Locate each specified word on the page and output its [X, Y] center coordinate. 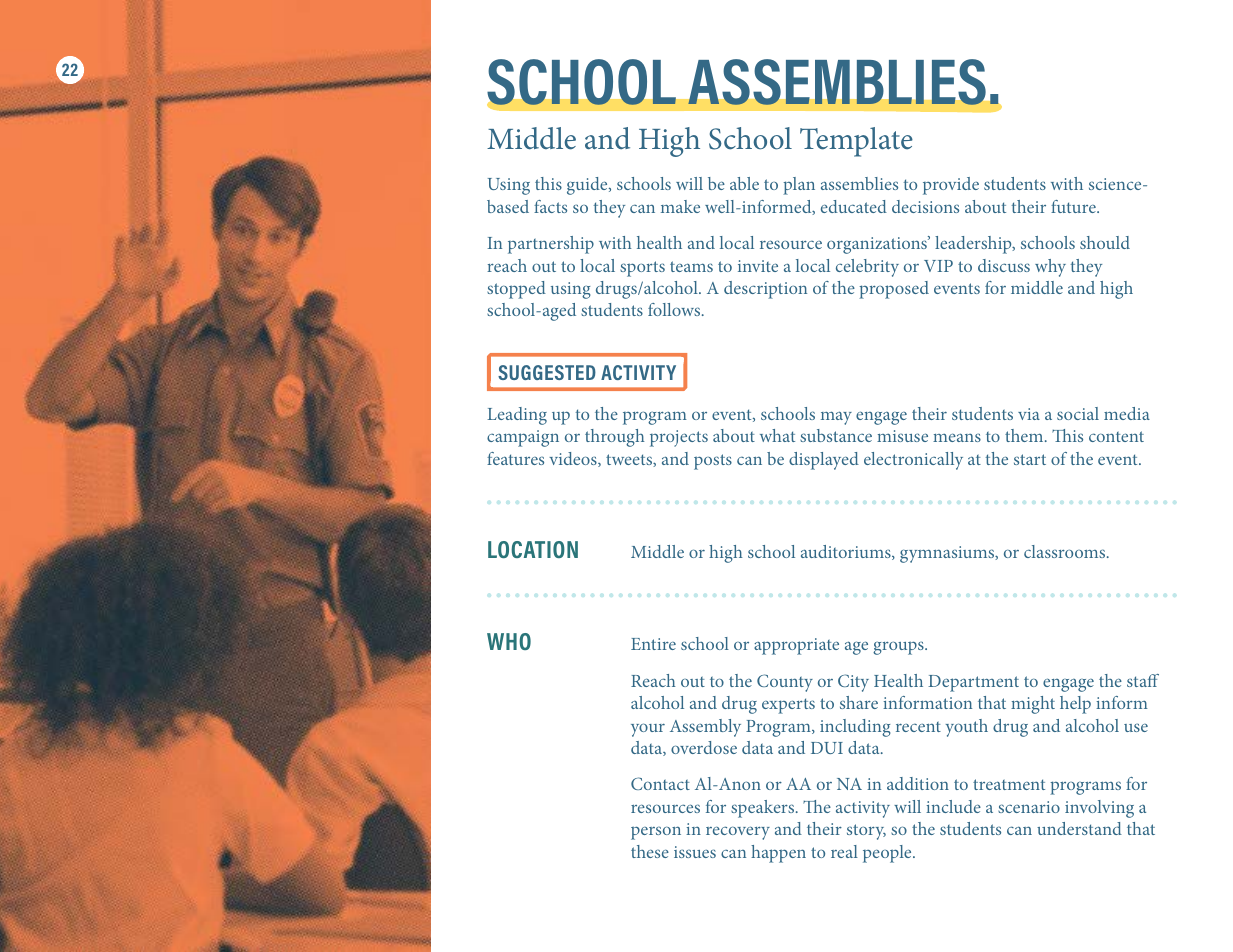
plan [799, 186]
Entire [653, 644]
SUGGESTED [547, 372]
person [656, 833]
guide [588, 186]
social [1078, 413]
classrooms [1066, 551]
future [1074, 206]
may [836, 418]
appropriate [796, 646]
